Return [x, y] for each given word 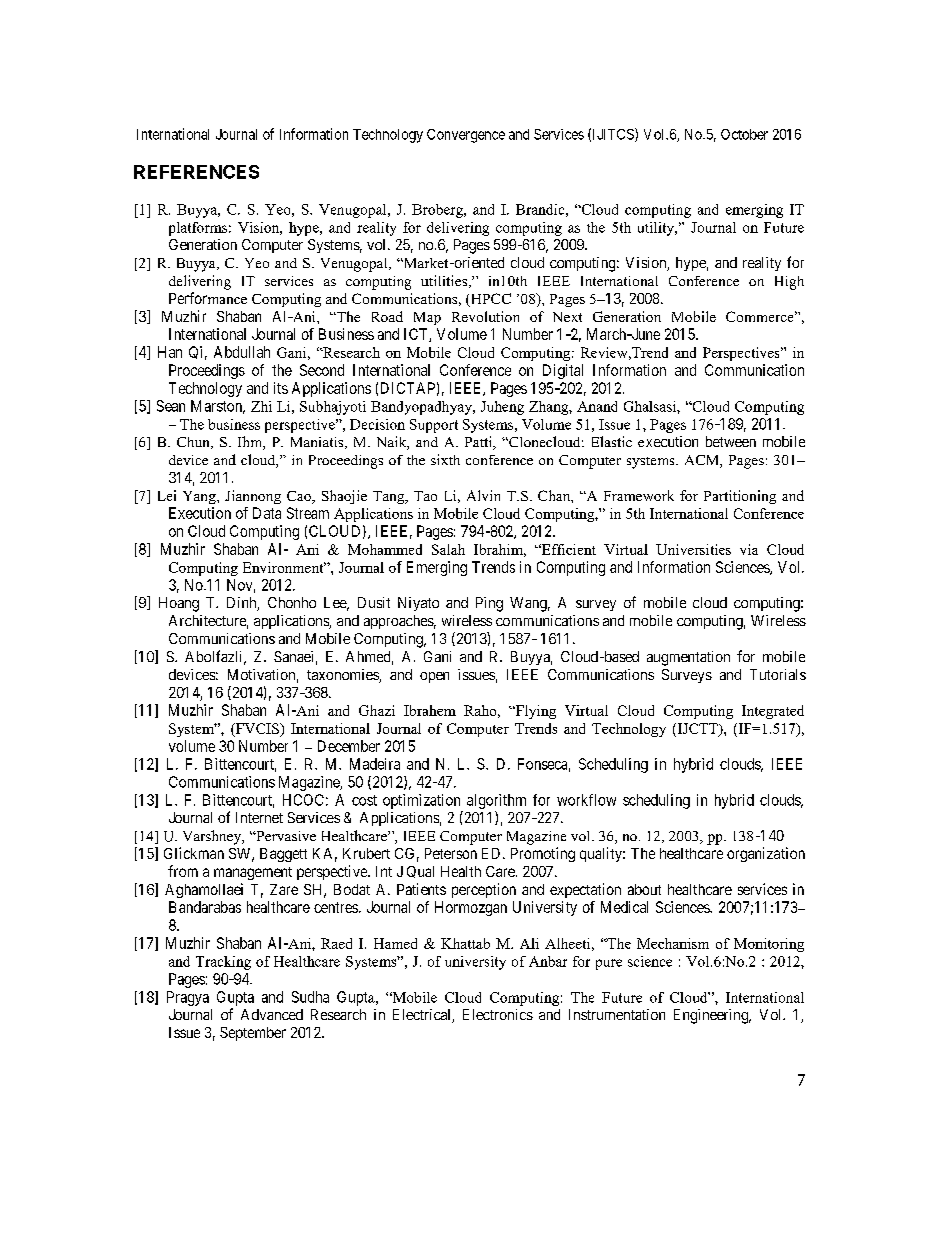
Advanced [272, 1014]
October [744, 134]
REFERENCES [196, 172]
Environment [284, 567]
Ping [489, 604]
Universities [693, 549]
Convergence [466, 136]
